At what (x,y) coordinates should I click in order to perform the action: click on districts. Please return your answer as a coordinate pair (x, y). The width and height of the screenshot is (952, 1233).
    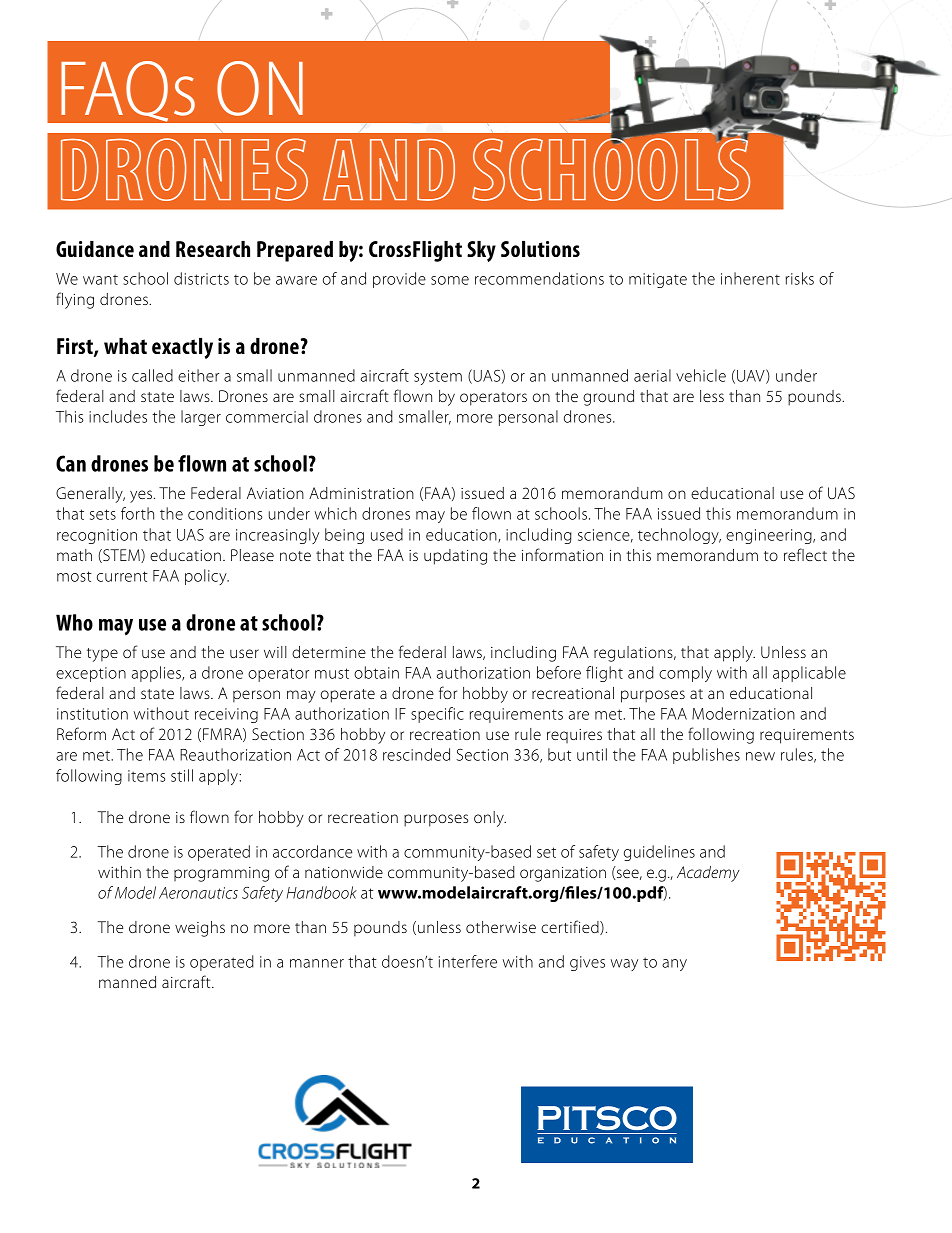
    Looking at the image, I should click on (201, 278).
